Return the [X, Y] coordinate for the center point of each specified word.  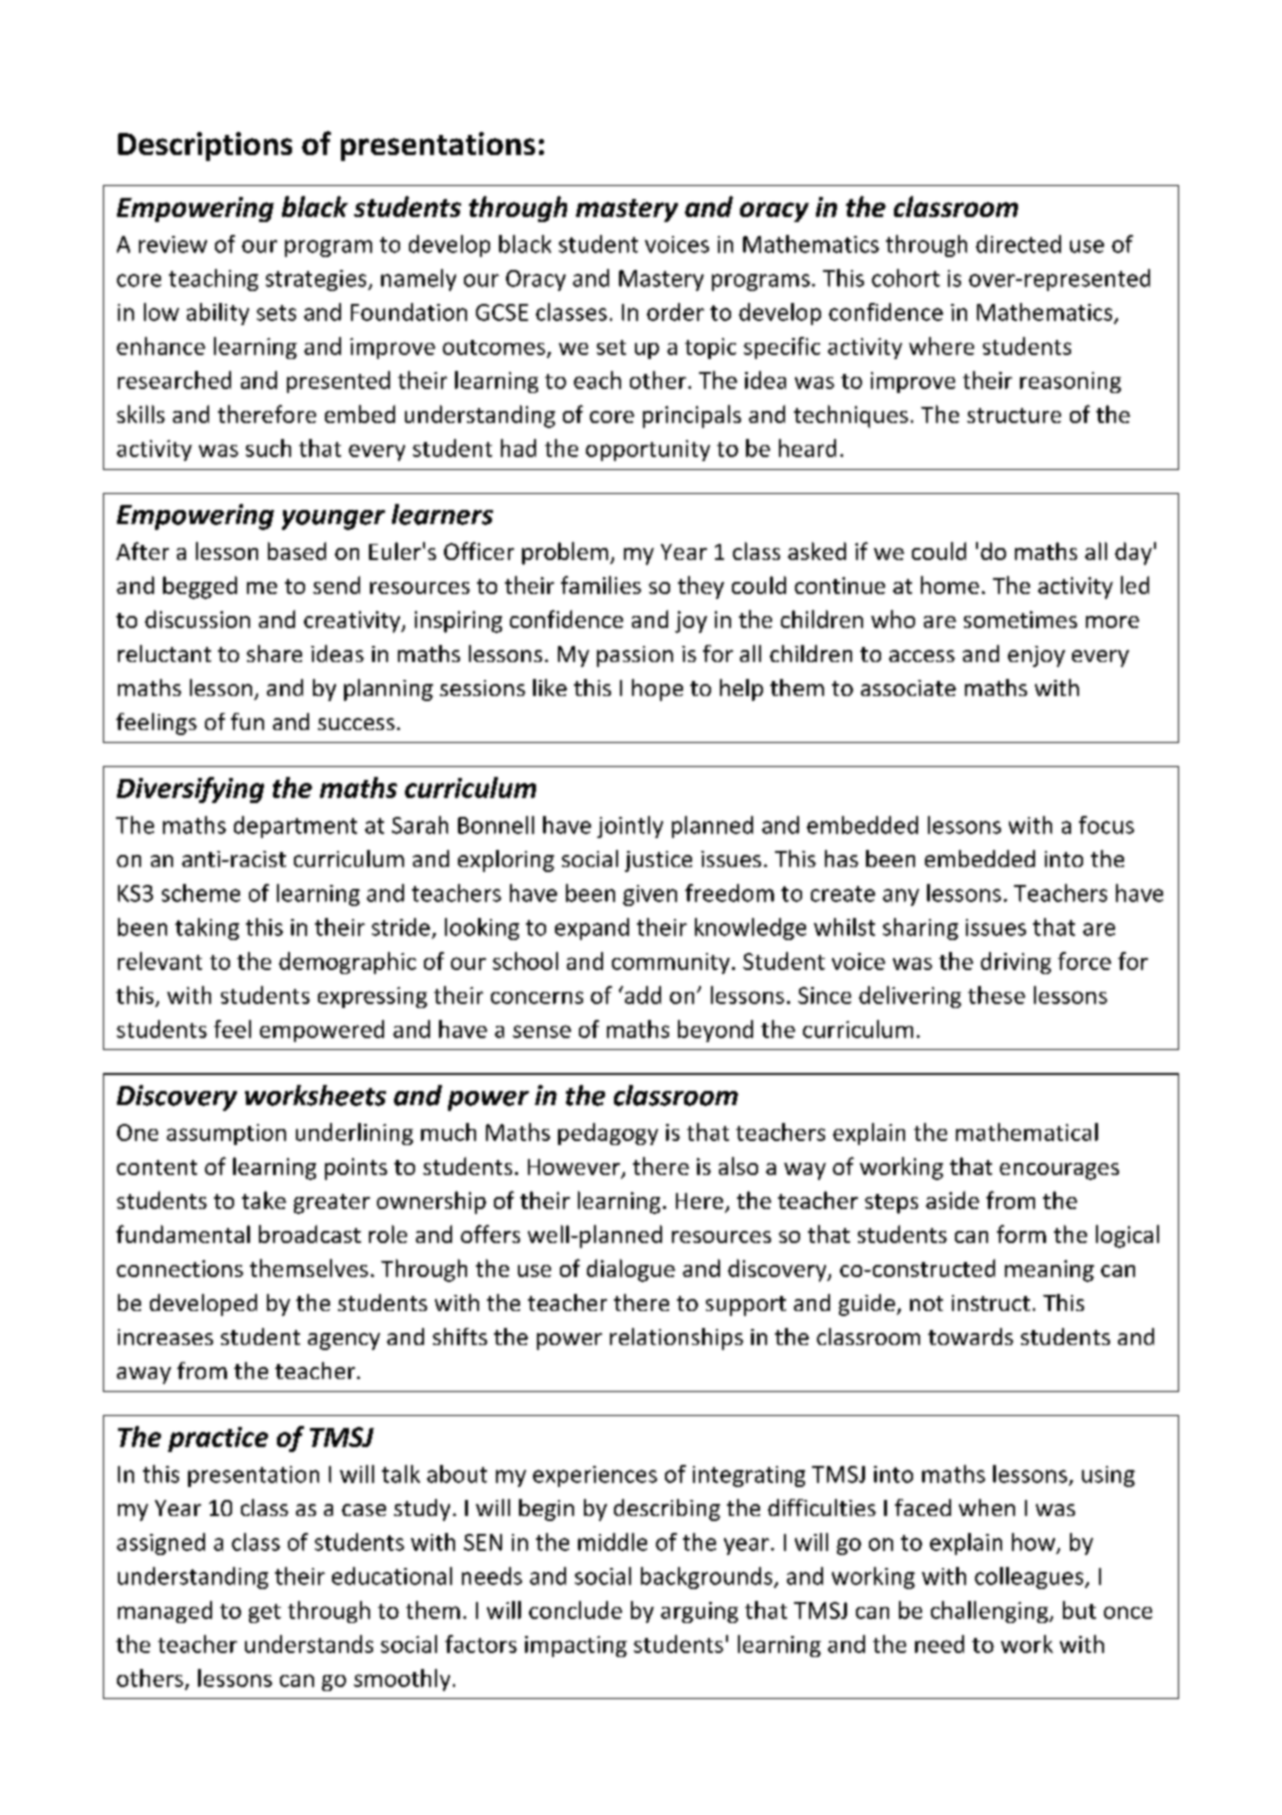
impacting [576, 1646]
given [650, 895]
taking [207, 929]
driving [1016, 963]
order [675, 312]
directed [1018, 244]
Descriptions [205, 146]
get [265, 1613]
